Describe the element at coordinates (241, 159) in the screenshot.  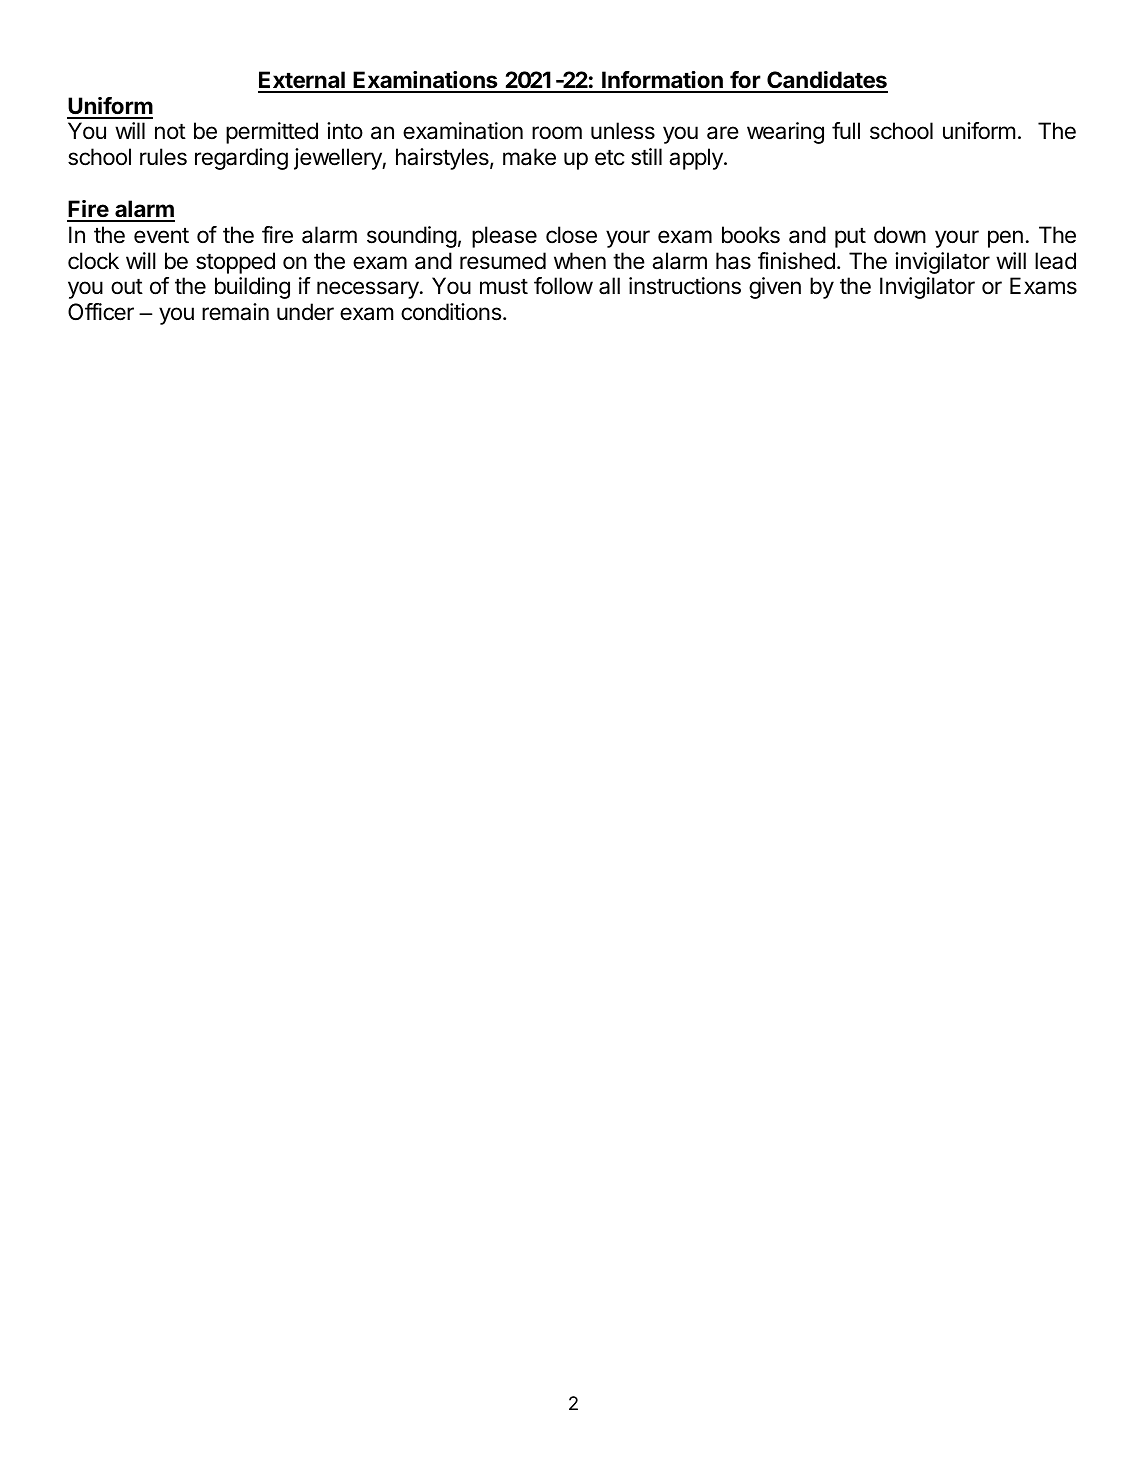
I see `regarding` at that location.
